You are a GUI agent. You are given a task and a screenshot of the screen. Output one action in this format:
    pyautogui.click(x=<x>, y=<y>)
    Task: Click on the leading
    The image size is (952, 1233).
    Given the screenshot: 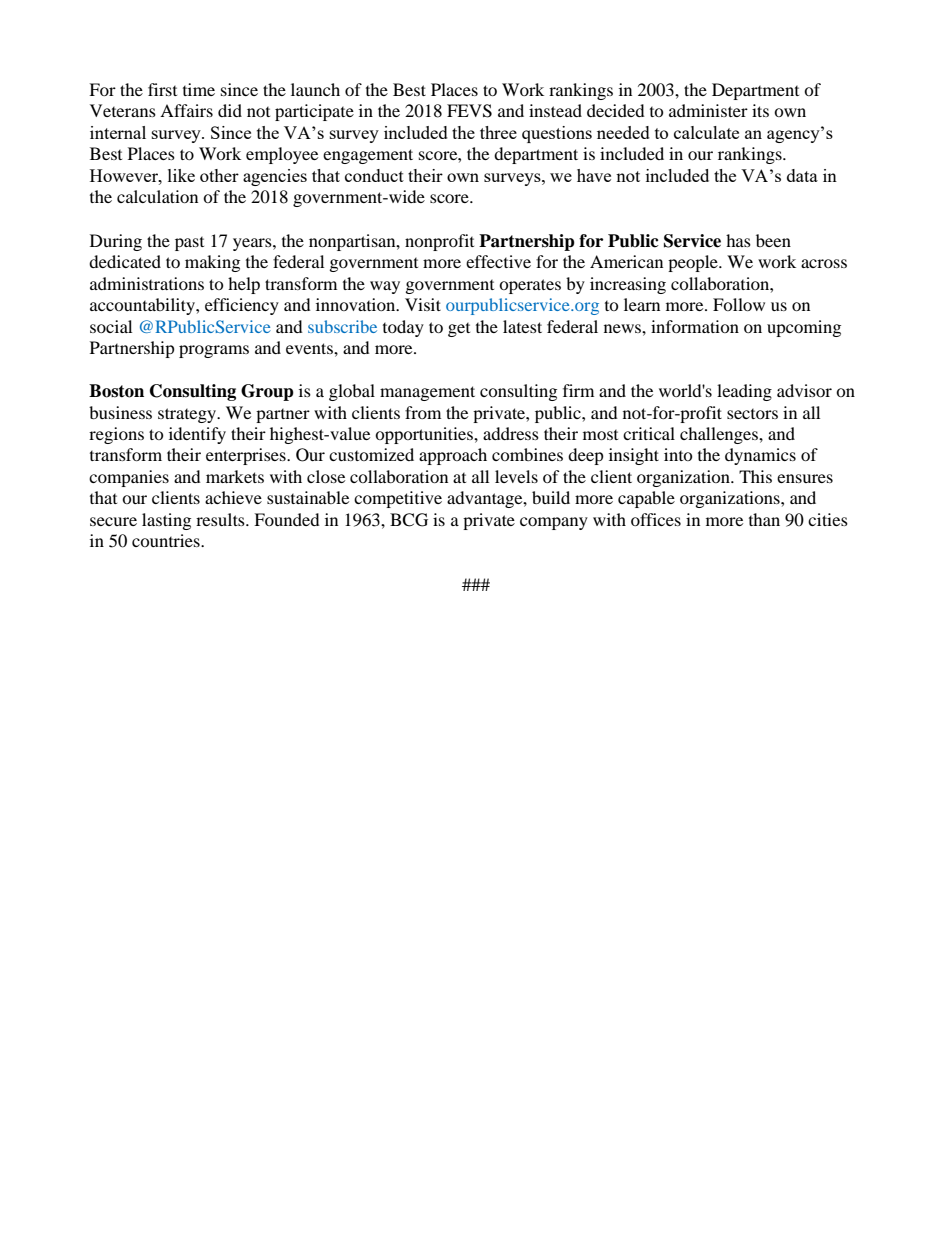 What is the action you would take?
    pyautogui.click(x=744, y=392)
